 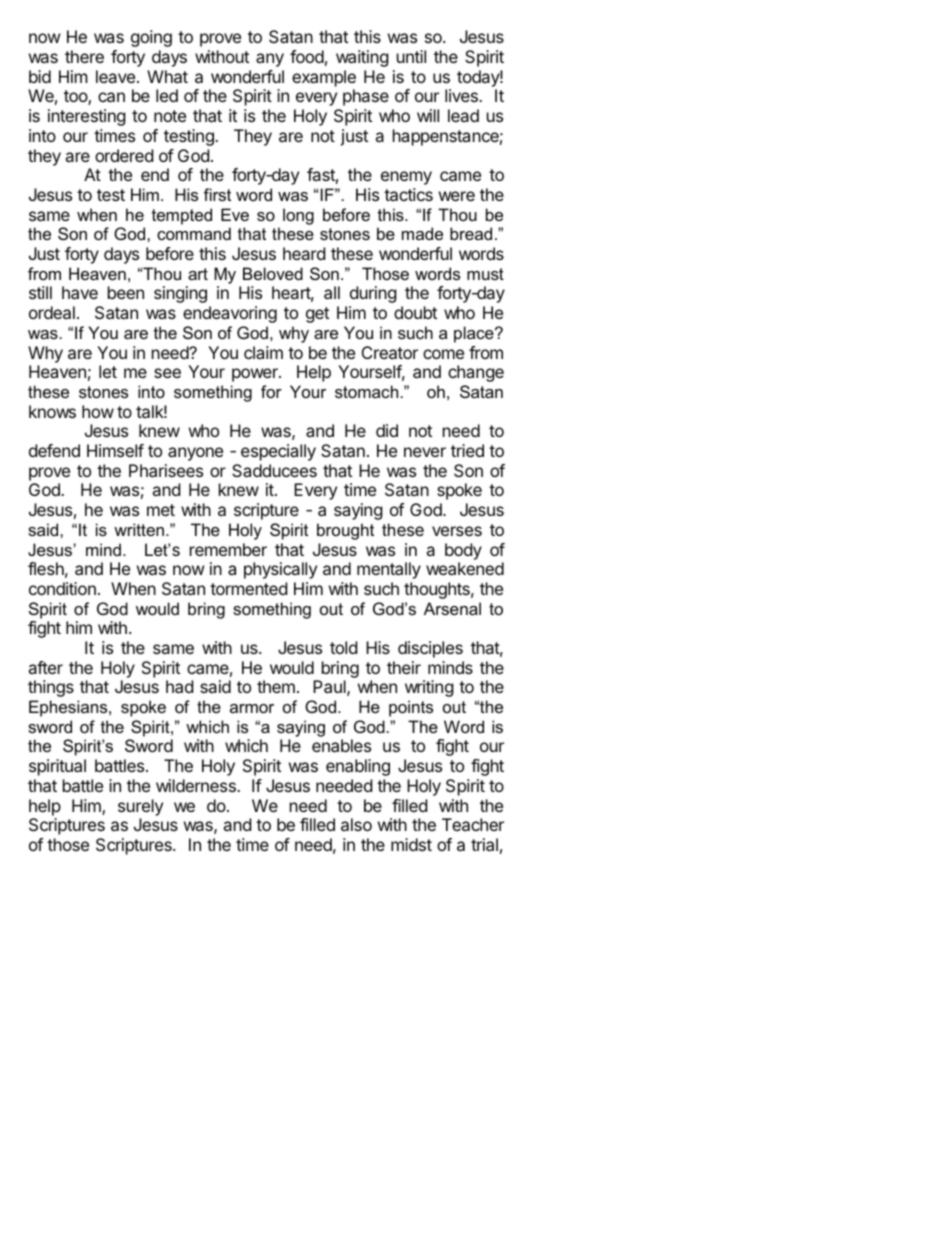 I want to click on surely, so click(x=140, y=807).
